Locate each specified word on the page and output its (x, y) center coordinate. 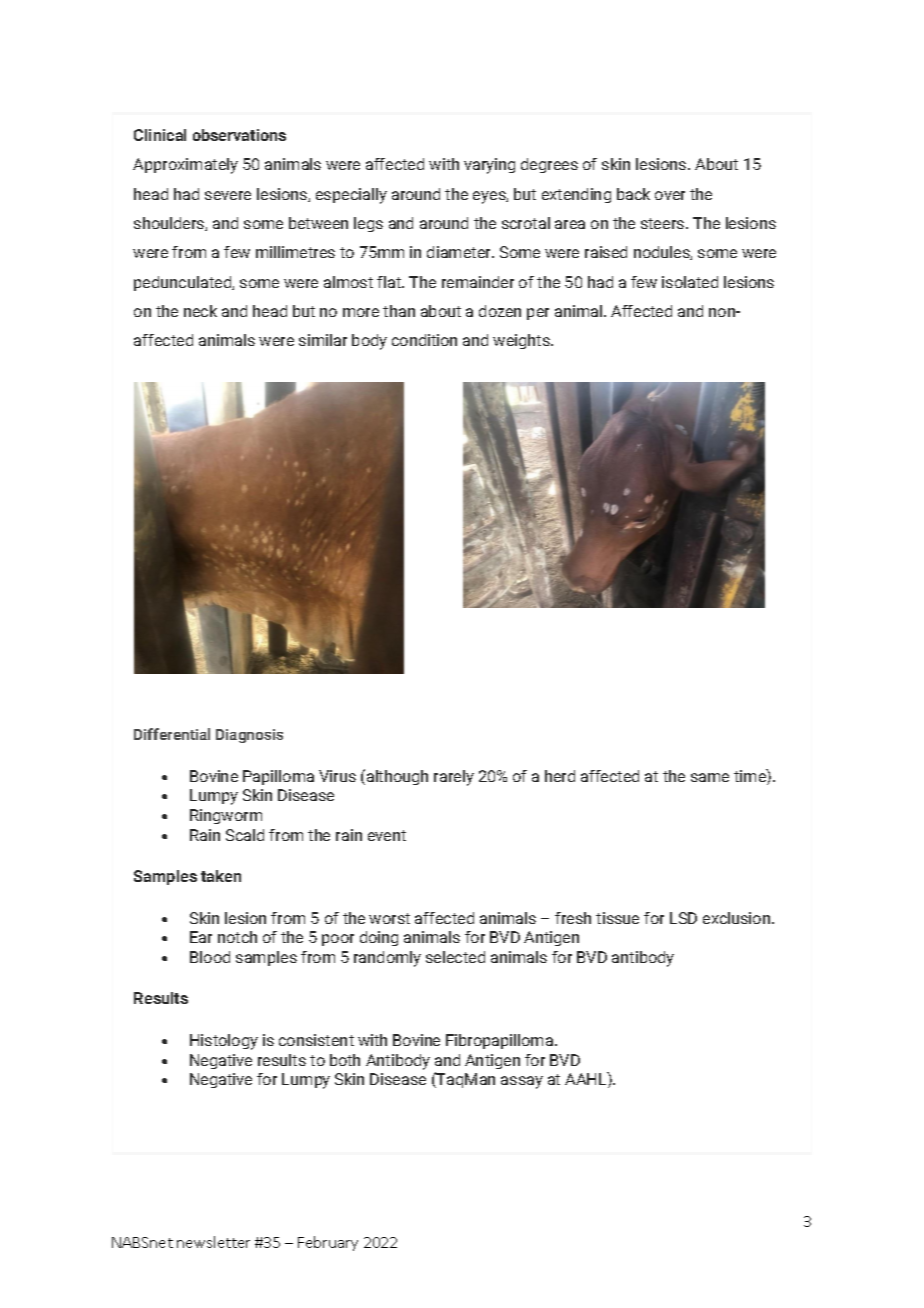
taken (221, 876)
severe (228, 195)
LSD (683, 918)
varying (489, 166)
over (670, 195)
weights (522, 341)
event (387, 835)
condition (424, 340)
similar (323, 340)
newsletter (213, 1242)
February (328, 1243)
